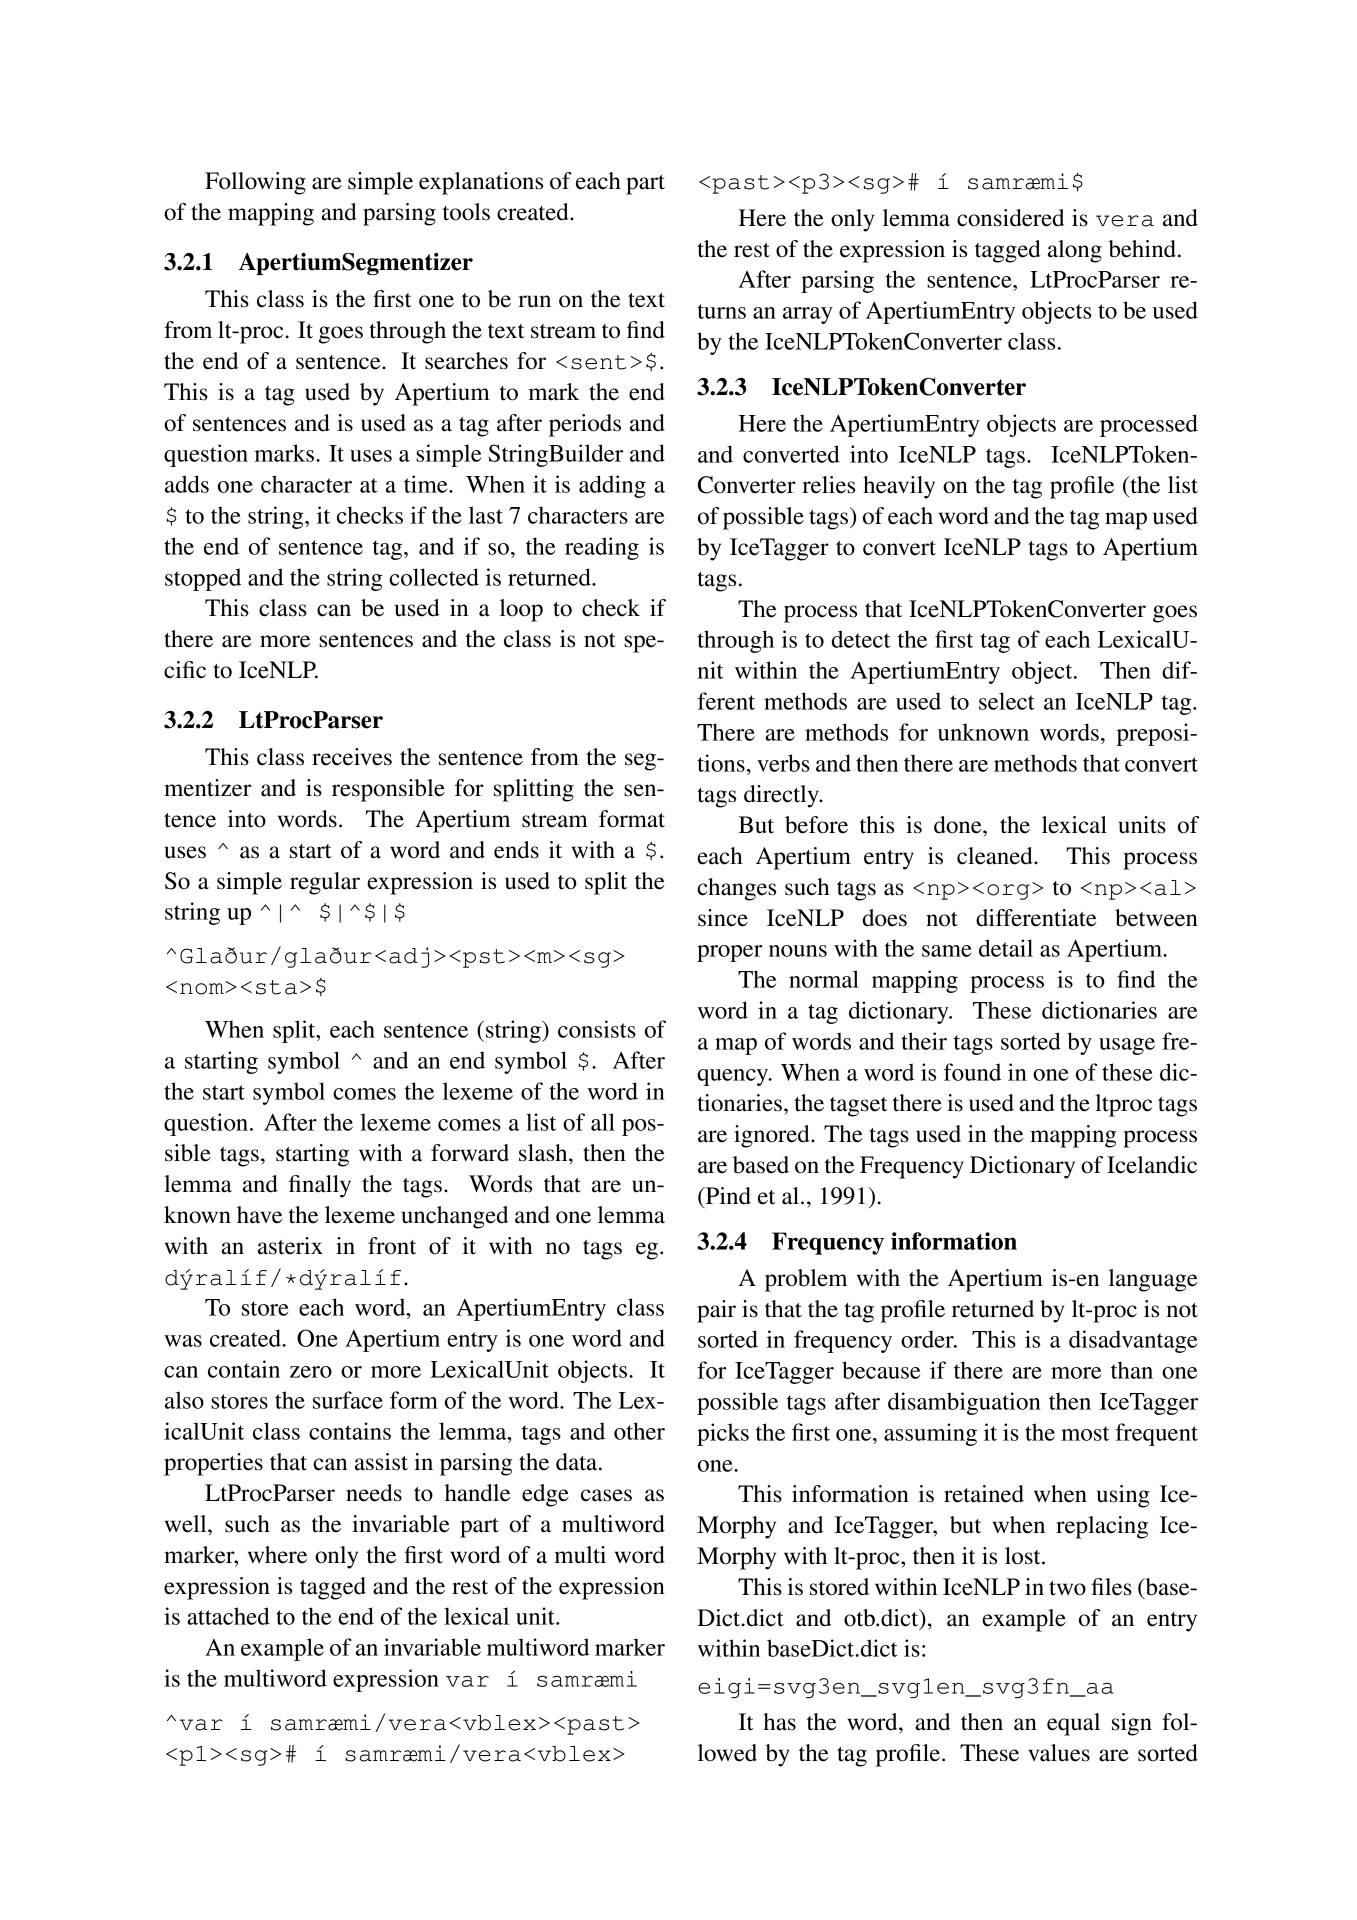 The image size is (1357, 1920). Describe the element at coordinates (1006, 701) in the screenshot. I see `select` at that location.
